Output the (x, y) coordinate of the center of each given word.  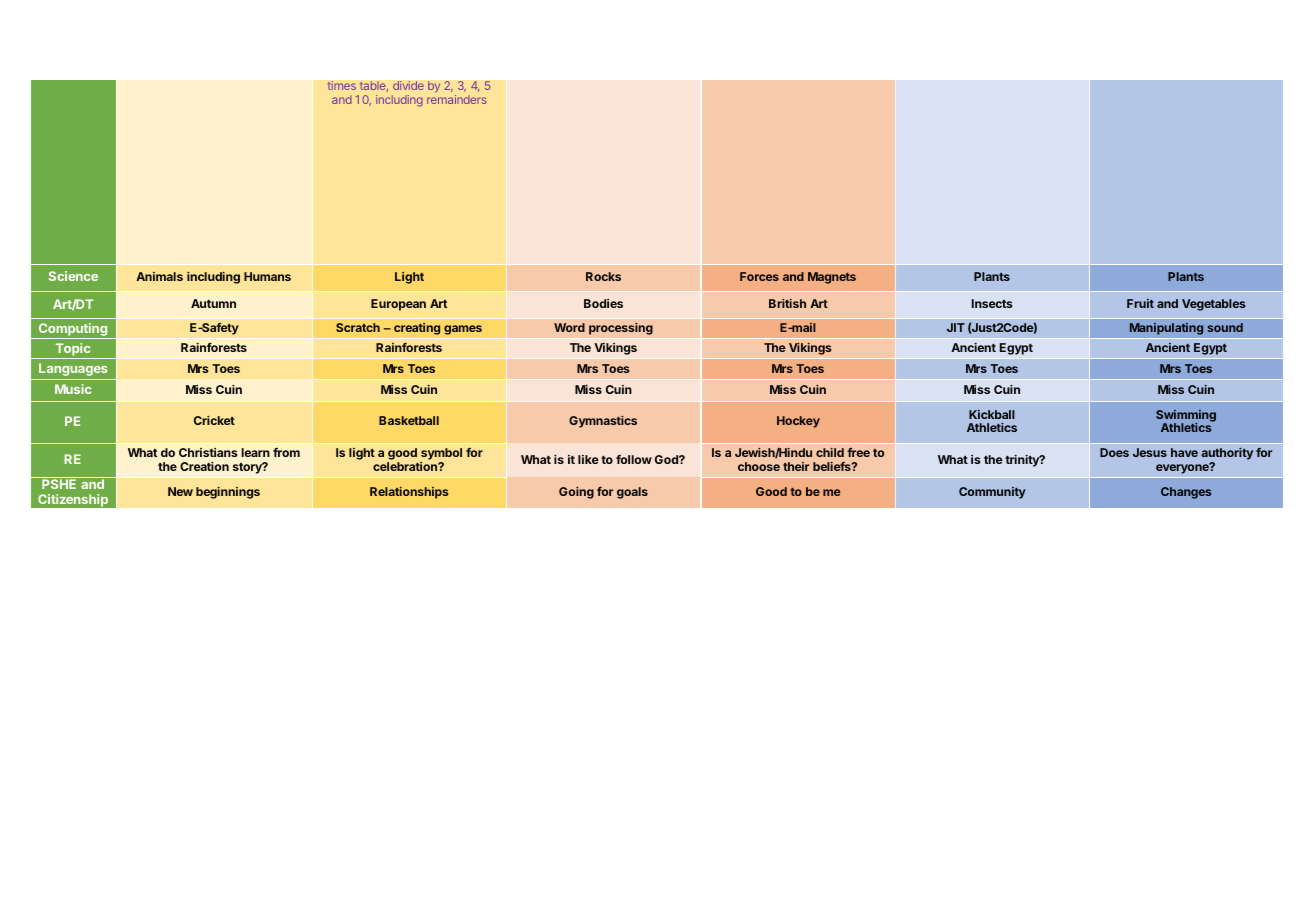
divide (408, 85)
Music (73, 389)
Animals (159, 276)
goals (632, 493)
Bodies (603, 303)
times (341, 85)
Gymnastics (603, 422)
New (180, 491)
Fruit (1140, 303)
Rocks (603, 276)
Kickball (992, 414)
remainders (457, 99)
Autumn (213, 303)
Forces (759, 276)
